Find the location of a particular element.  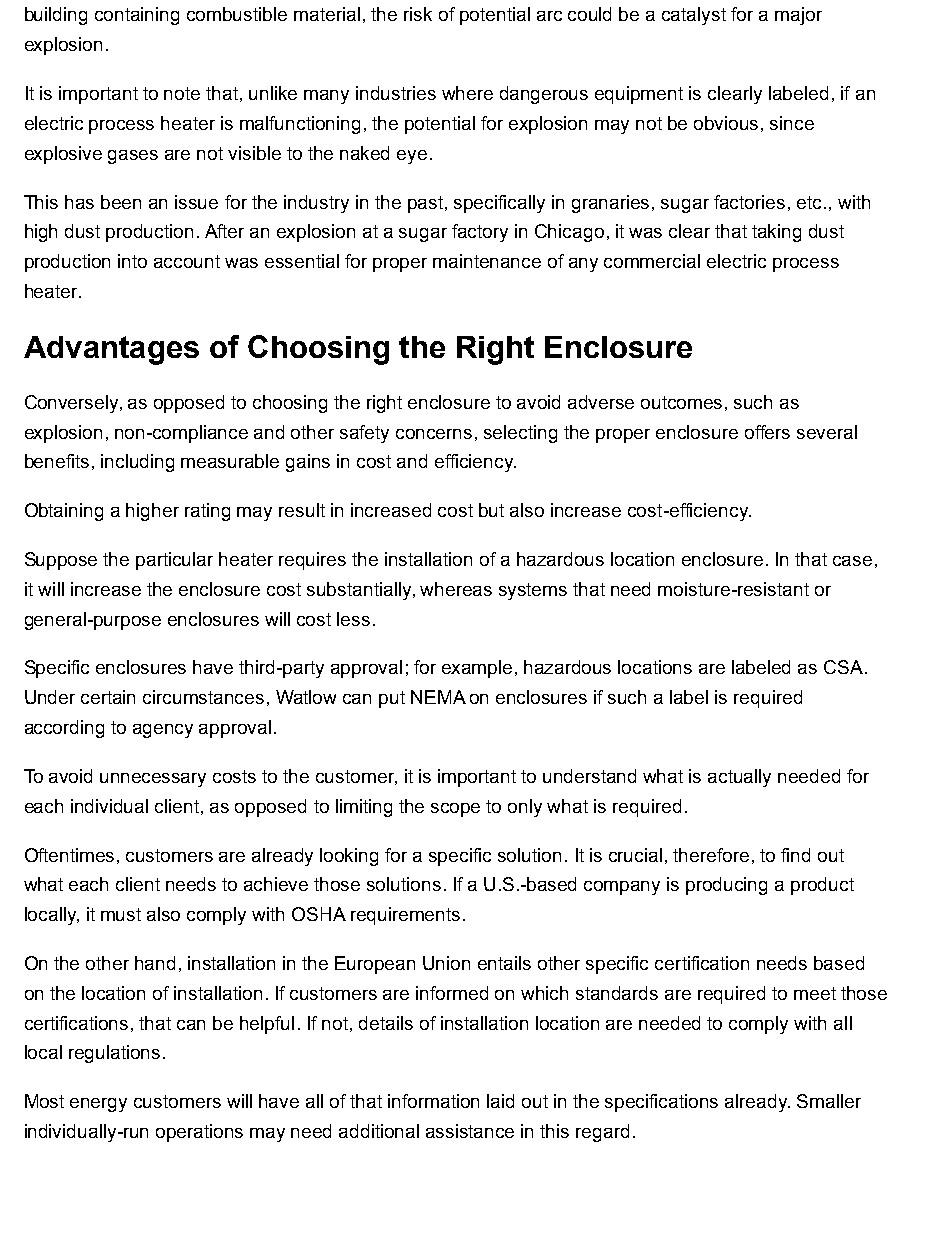

maintenance is located at coordinates (487, 261).
